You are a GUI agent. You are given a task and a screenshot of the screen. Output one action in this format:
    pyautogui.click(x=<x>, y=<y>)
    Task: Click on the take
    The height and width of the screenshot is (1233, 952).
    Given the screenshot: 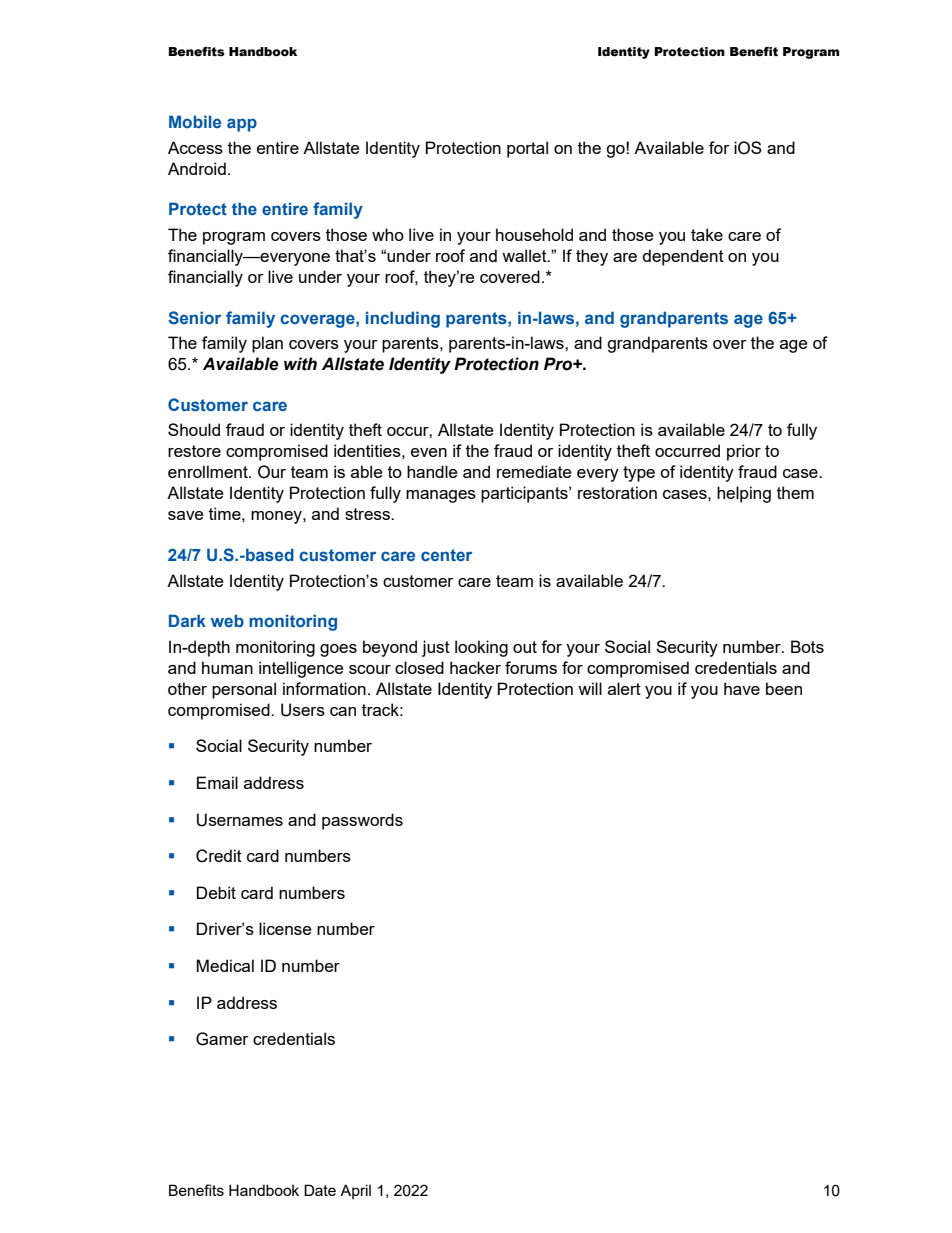 What is the action you would take?
    pyautogui.click(x=707, y=234)
